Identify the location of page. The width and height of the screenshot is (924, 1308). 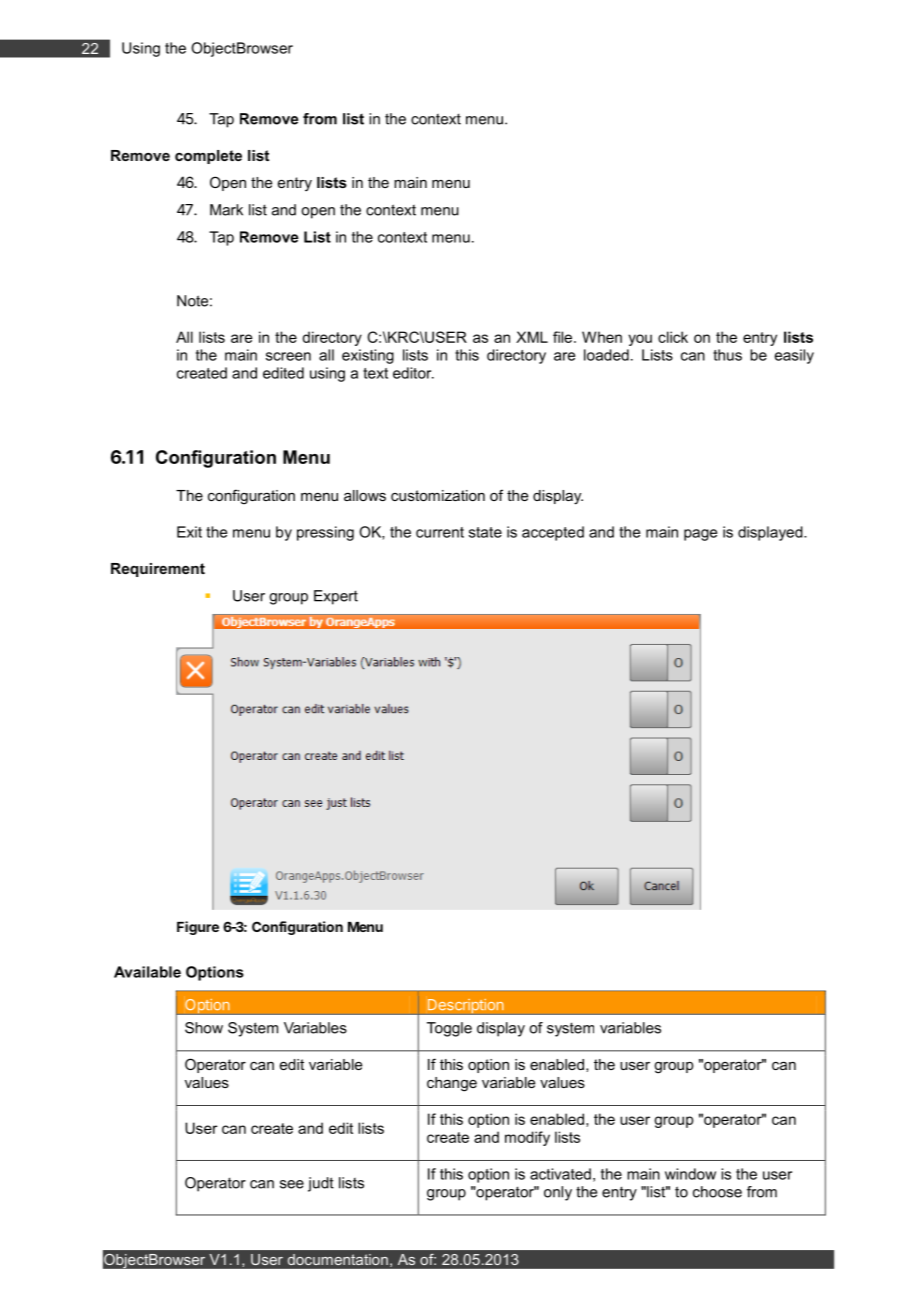
(700, 535).
